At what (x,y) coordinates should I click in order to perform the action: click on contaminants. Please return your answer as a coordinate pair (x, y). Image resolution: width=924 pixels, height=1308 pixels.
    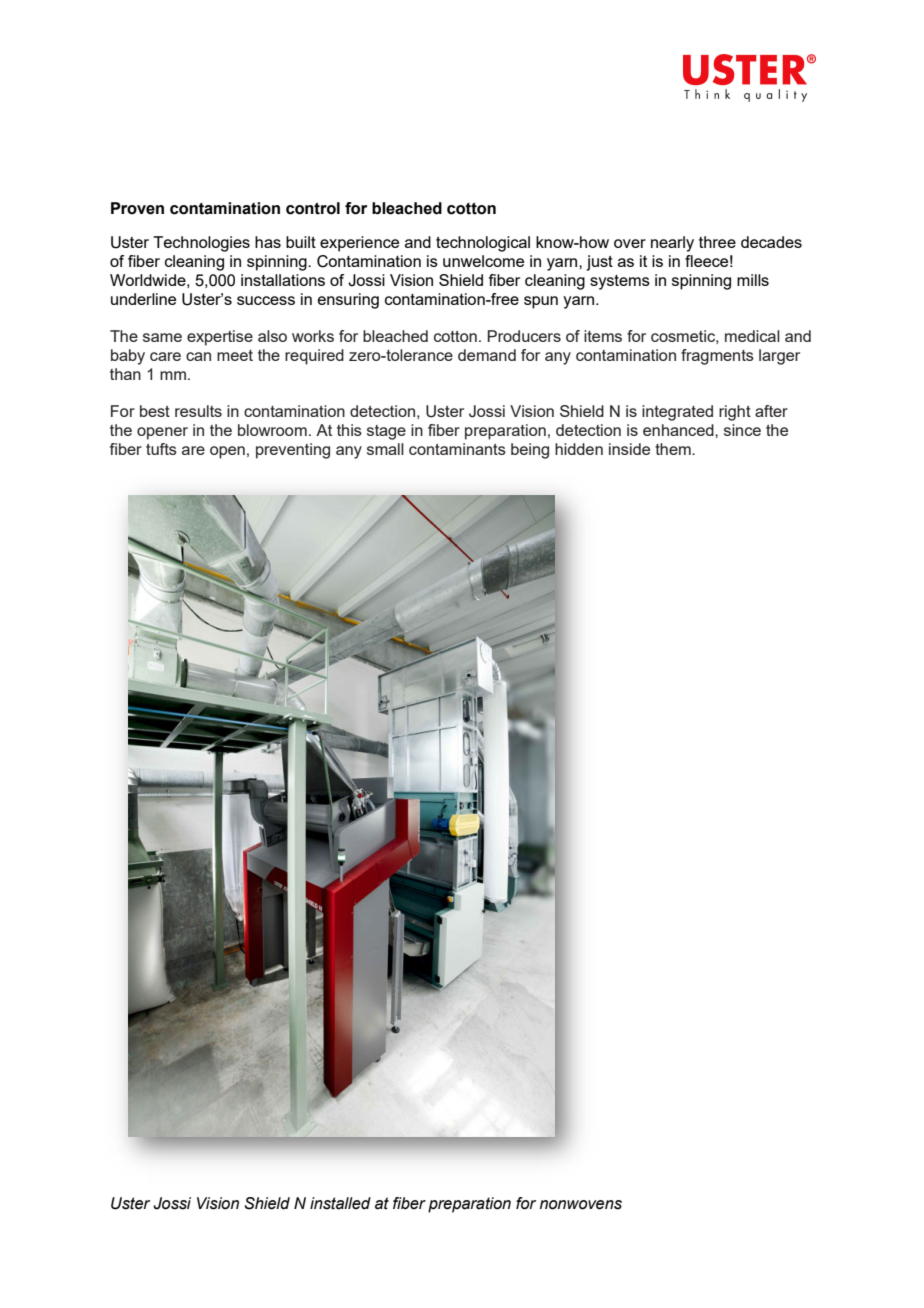
    Looking at the image, I should click on (457, 449).
